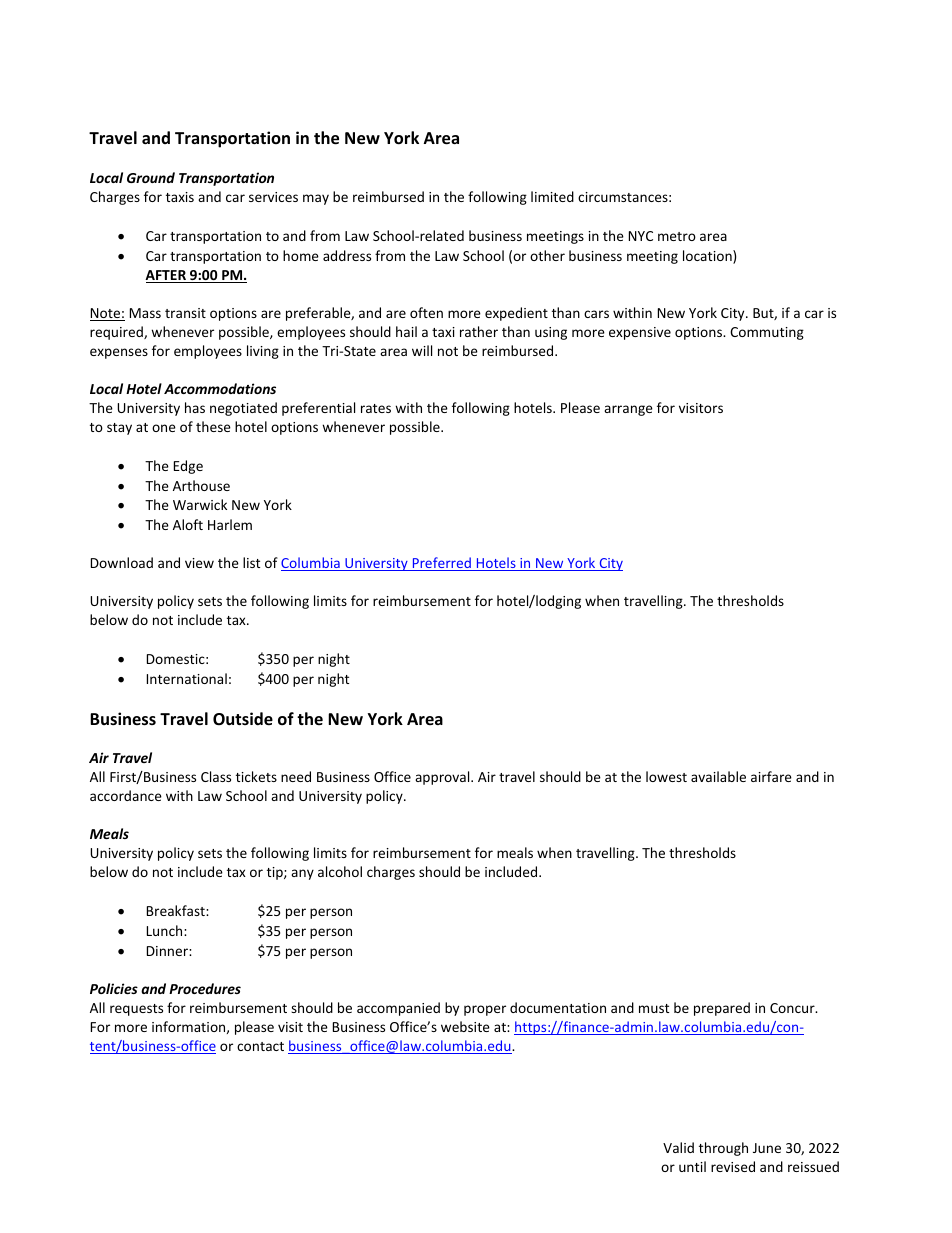  Describe the element at coordinates (443, 778) in the screenshot. I see `approval` at that location.
